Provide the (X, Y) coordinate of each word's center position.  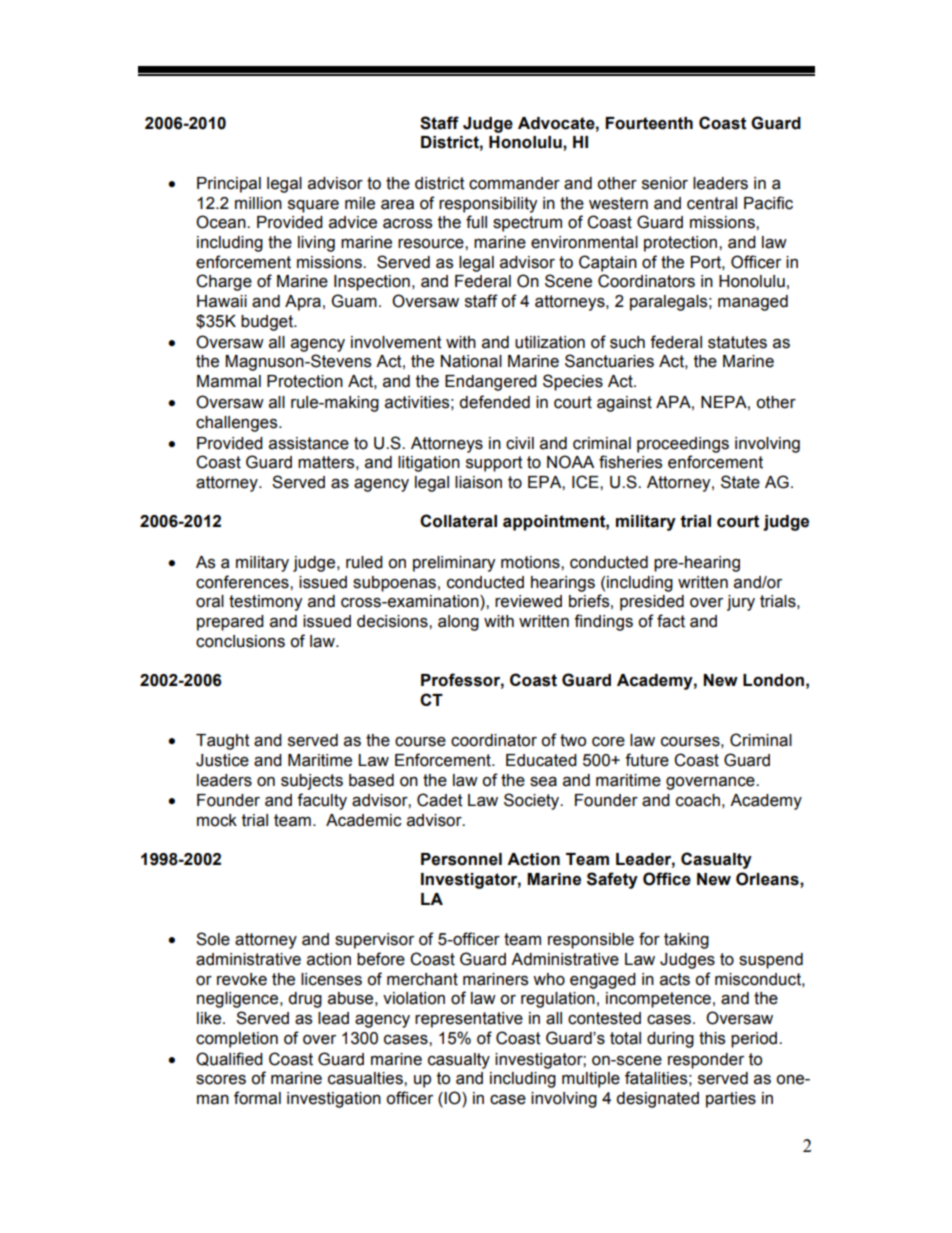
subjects (312, 782)
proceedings (683, 445)
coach (698, 800)
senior (665, 183)
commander (514, 183)
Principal (229, 185)
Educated (541, 760)
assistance (309, 443)
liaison (478, 482)
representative (469, 1020)
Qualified (229, 1059)
